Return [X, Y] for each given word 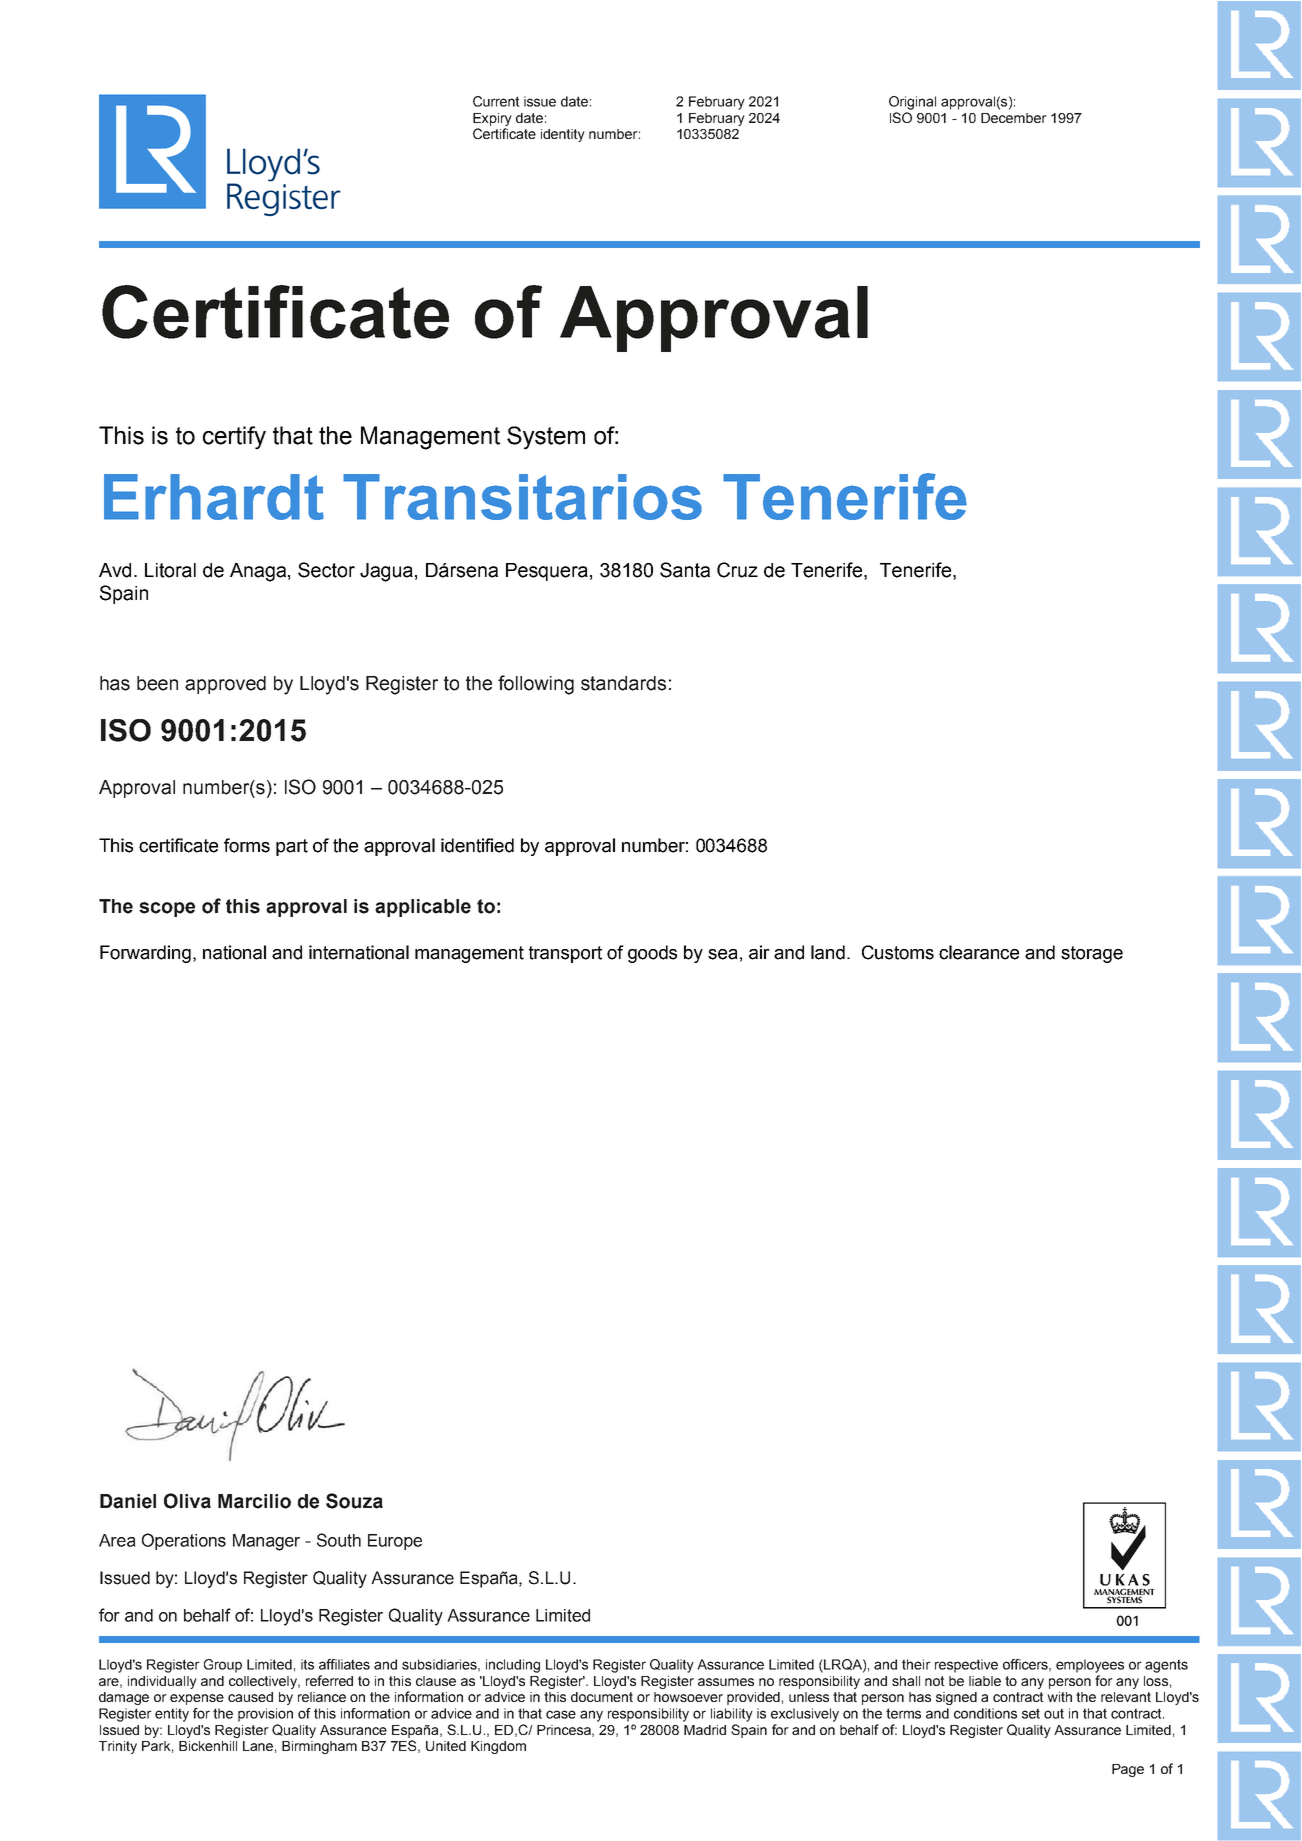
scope [167, 909]
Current [496, 101]
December [1014, 118]
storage [1092, 954]
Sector [326, 570]
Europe [395, 1542]
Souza [354, 1501]
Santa [685, 570]
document [602, 1697]
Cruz [737, 570]
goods [652, 954]
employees [1090, 1666]
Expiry [492, 119]
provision [265, 1715]
